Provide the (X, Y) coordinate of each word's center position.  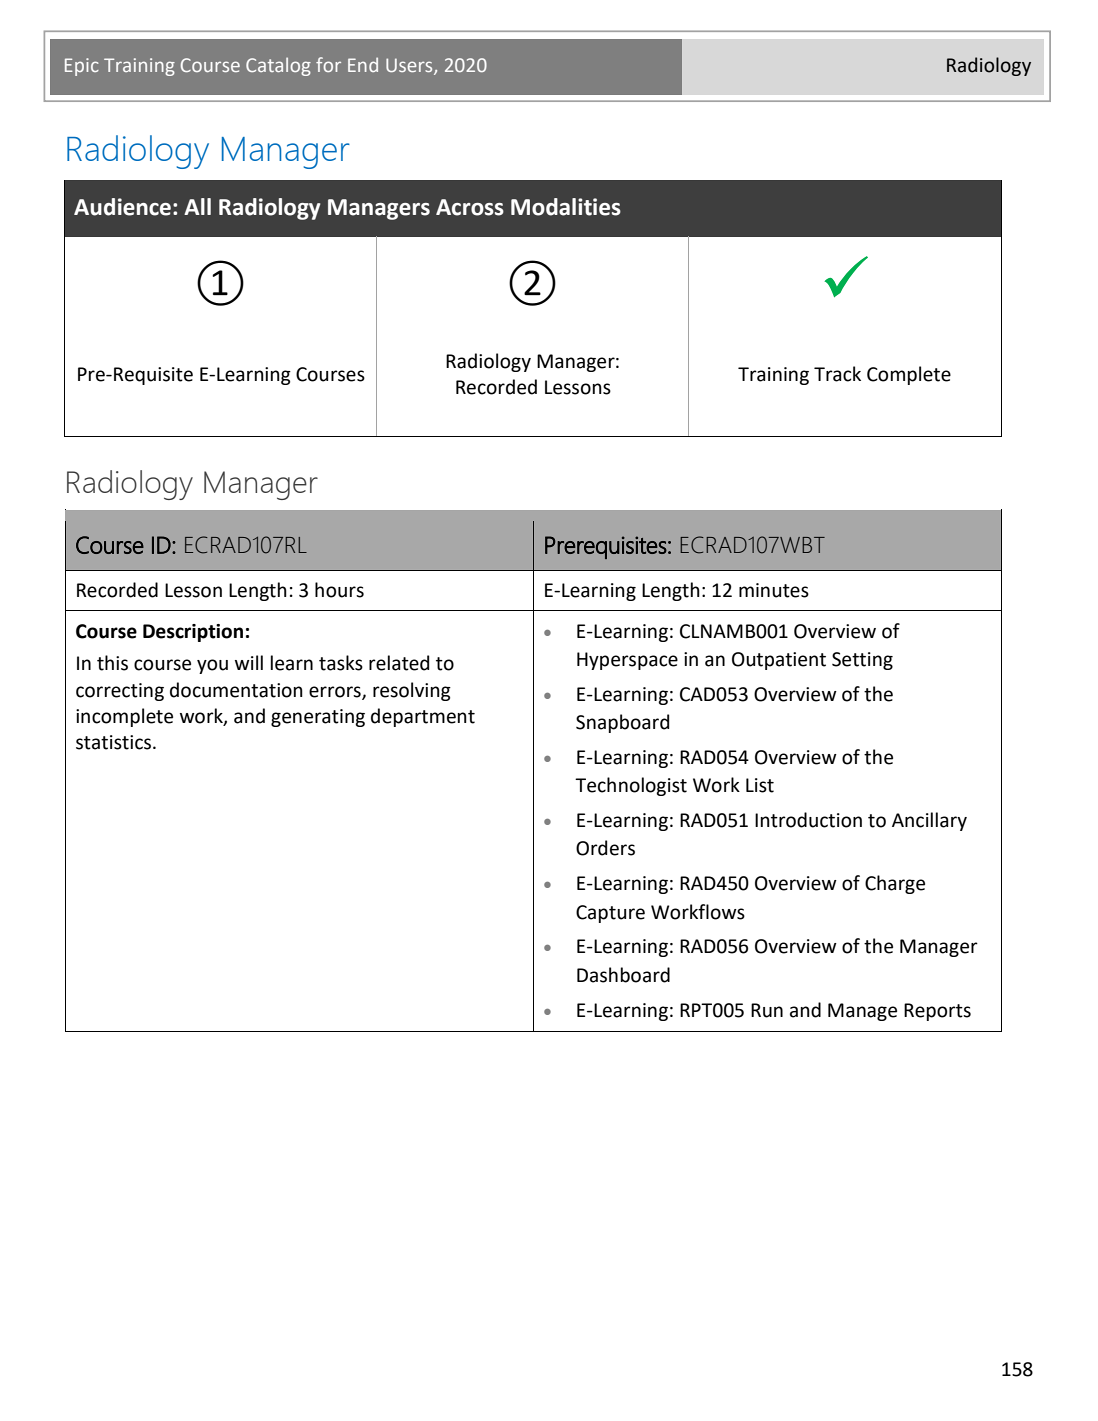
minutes (774, 590)
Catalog (278, 66)
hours (339, 590)
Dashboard (623, 975)
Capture (610, 914)
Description (193, 633)
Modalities (566, 207)
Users (410, 66)
